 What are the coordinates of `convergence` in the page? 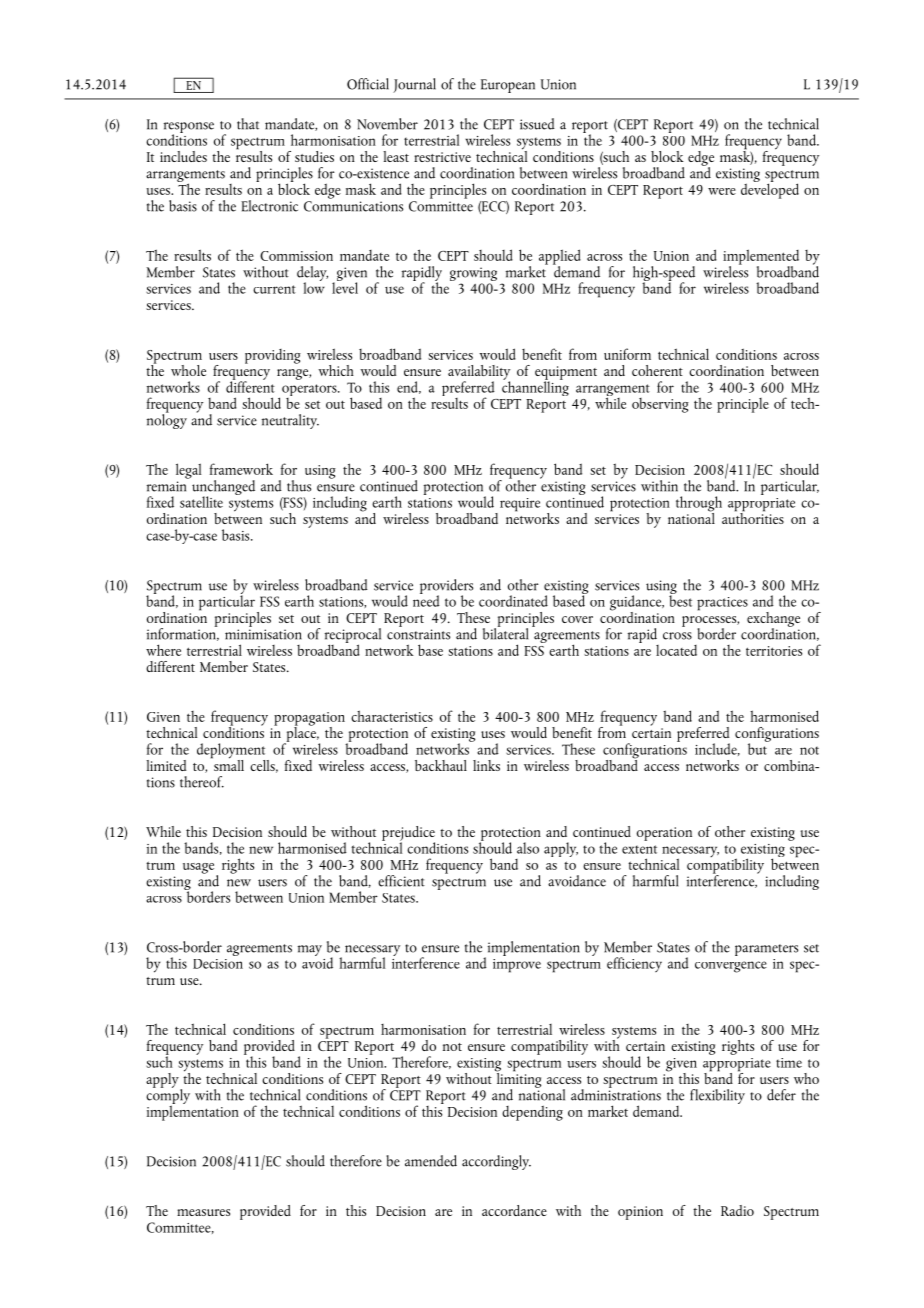 It's located at (731, 967).
